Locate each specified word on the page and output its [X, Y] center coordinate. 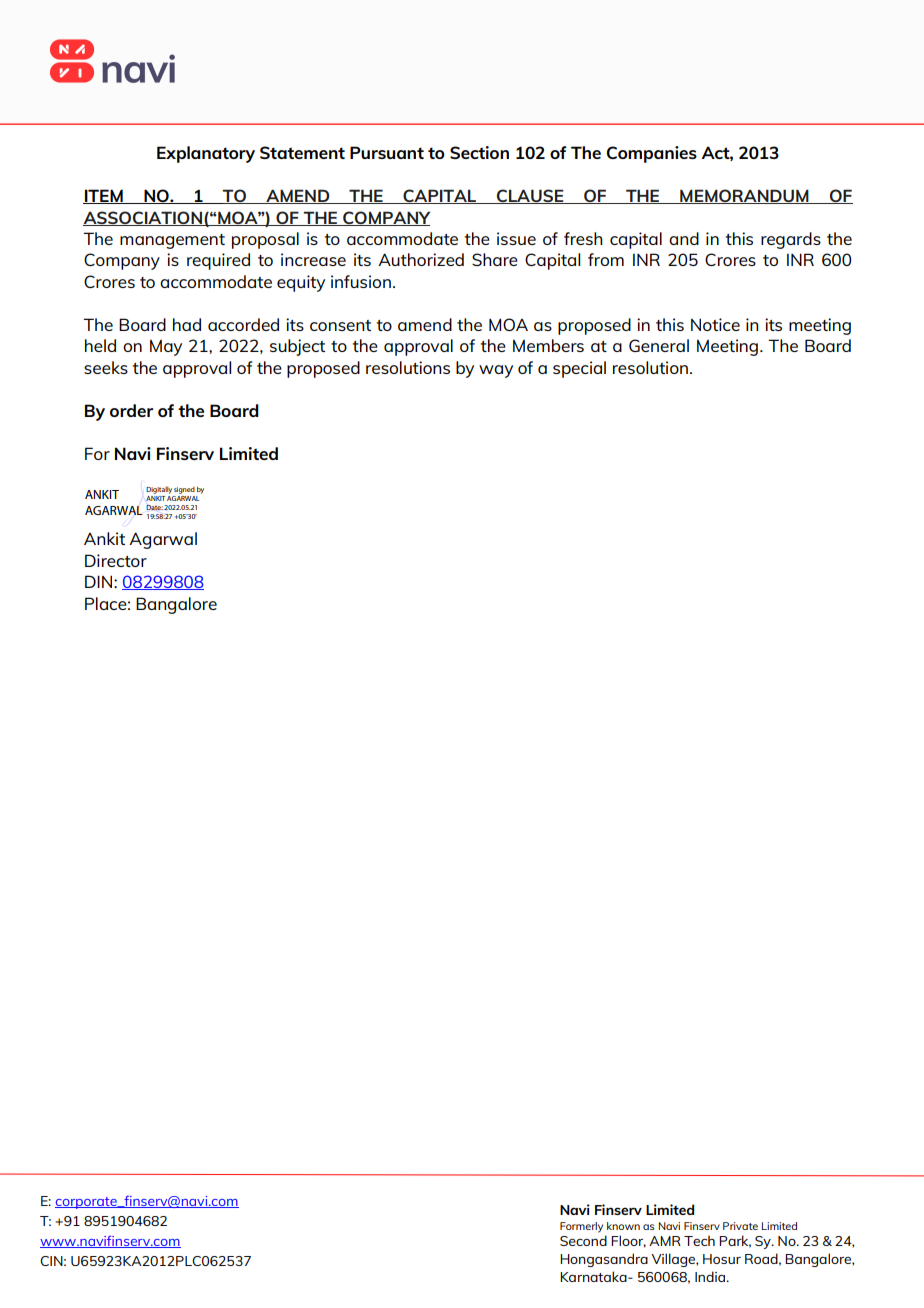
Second [583, 1240]
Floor [628, 1241]
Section [479, 152]
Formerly [581, 1227]
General [659, 345]
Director [116, 560]
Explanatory [206, 154]
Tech [699, 1240]
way [496, 371]
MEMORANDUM [744, 196]
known [623, 1226]
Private [740, 1226]
